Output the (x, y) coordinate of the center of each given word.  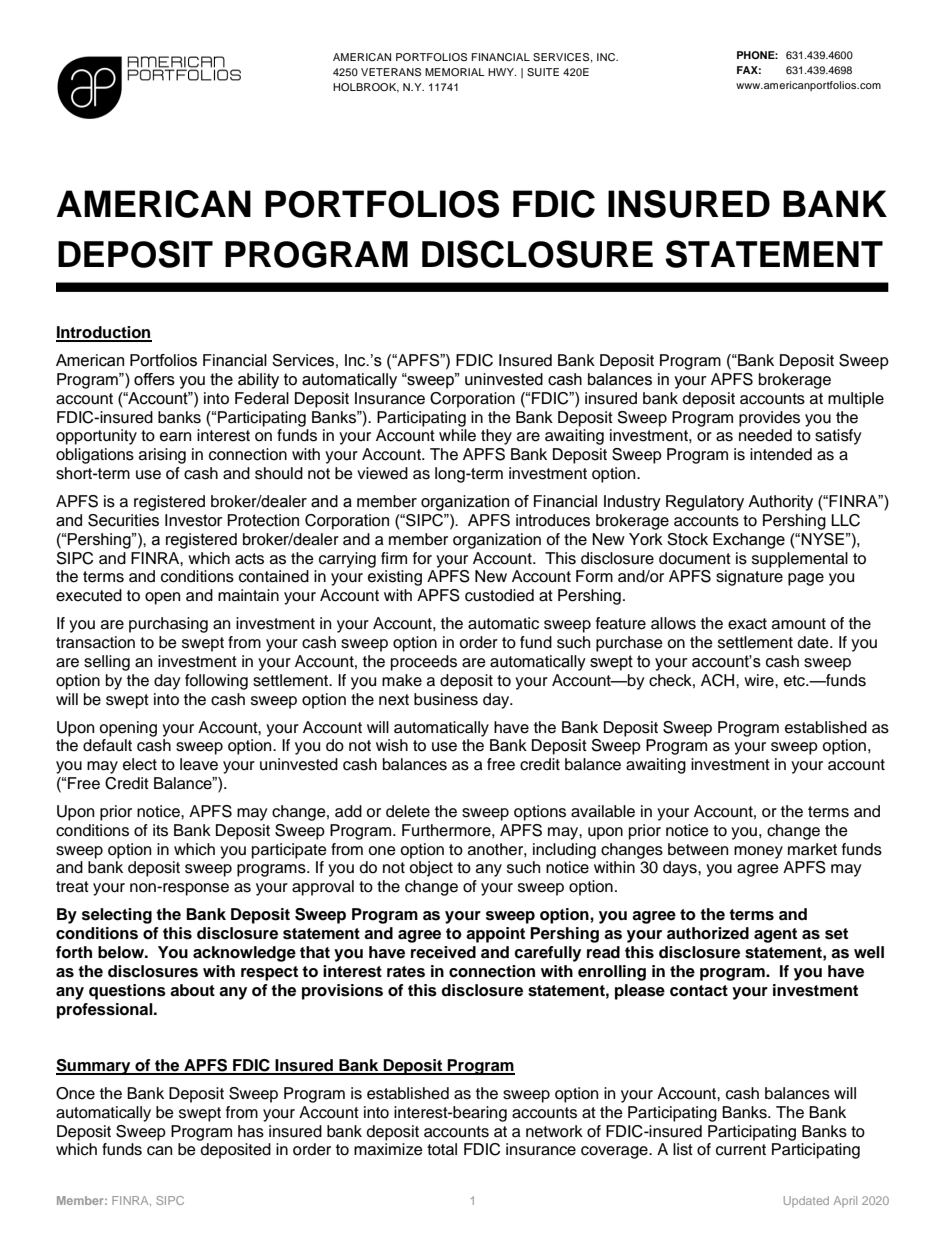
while (457, 435)
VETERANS (391, 72)
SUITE (543, 72)
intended (781, 454)
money (758, 852)
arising (162, 456)
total (442, 1149)
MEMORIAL (455, 72)
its (160, 830)
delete (408, 811)
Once (75, 1093)
